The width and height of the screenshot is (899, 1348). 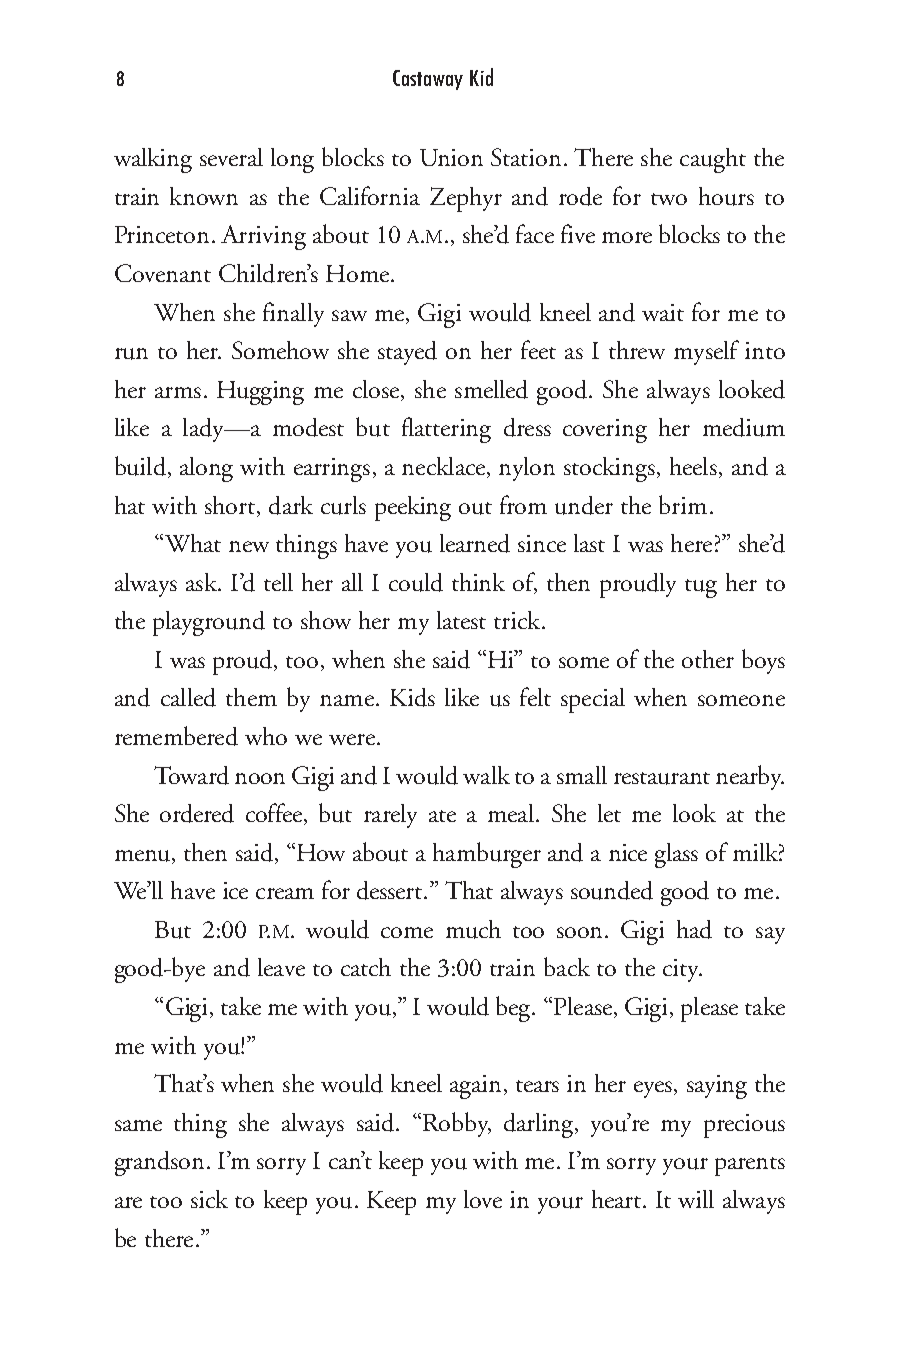 I want to click on other, so click(x=708, y=659).
